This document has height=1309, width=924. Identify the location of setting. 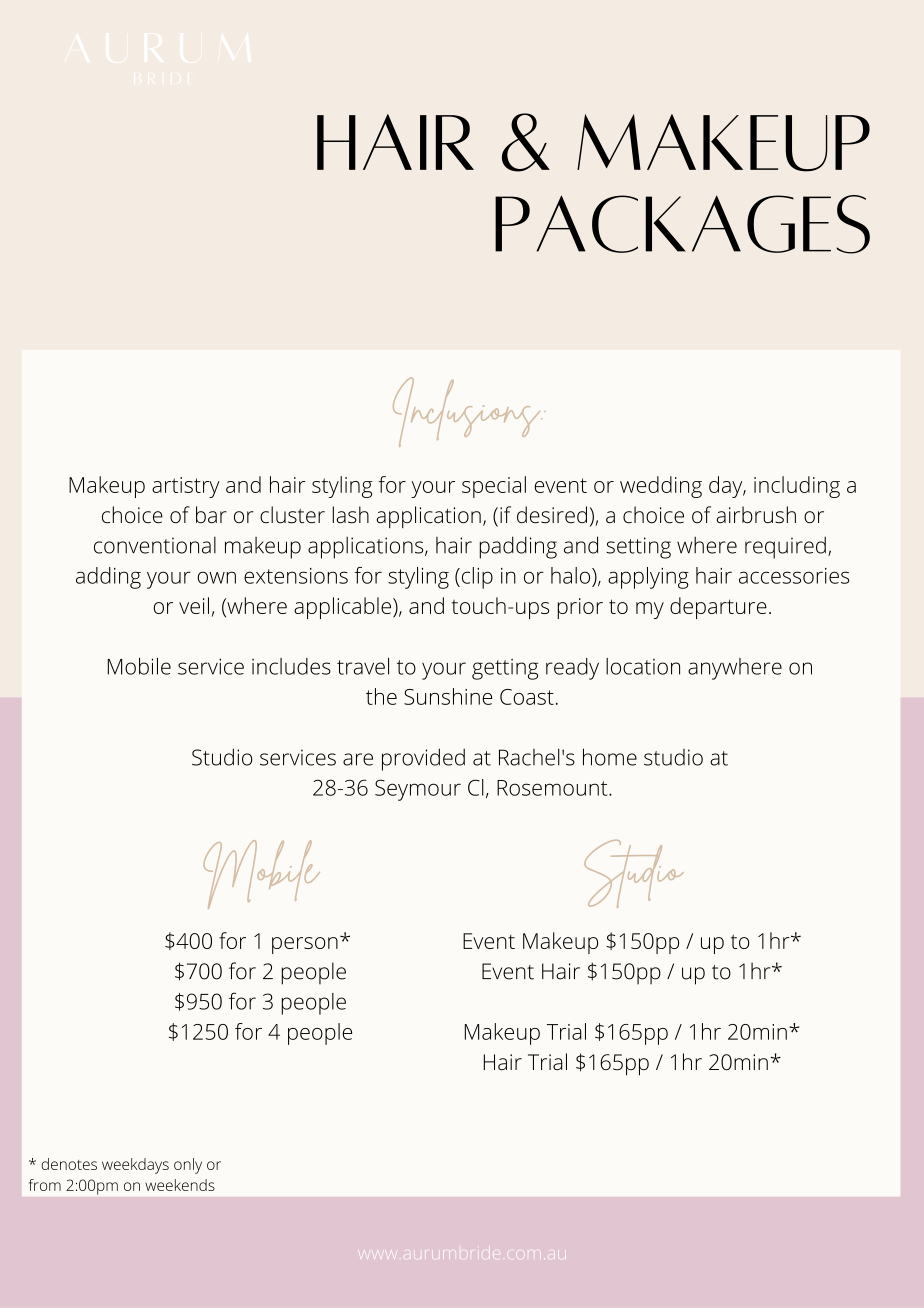
(638, 548).
